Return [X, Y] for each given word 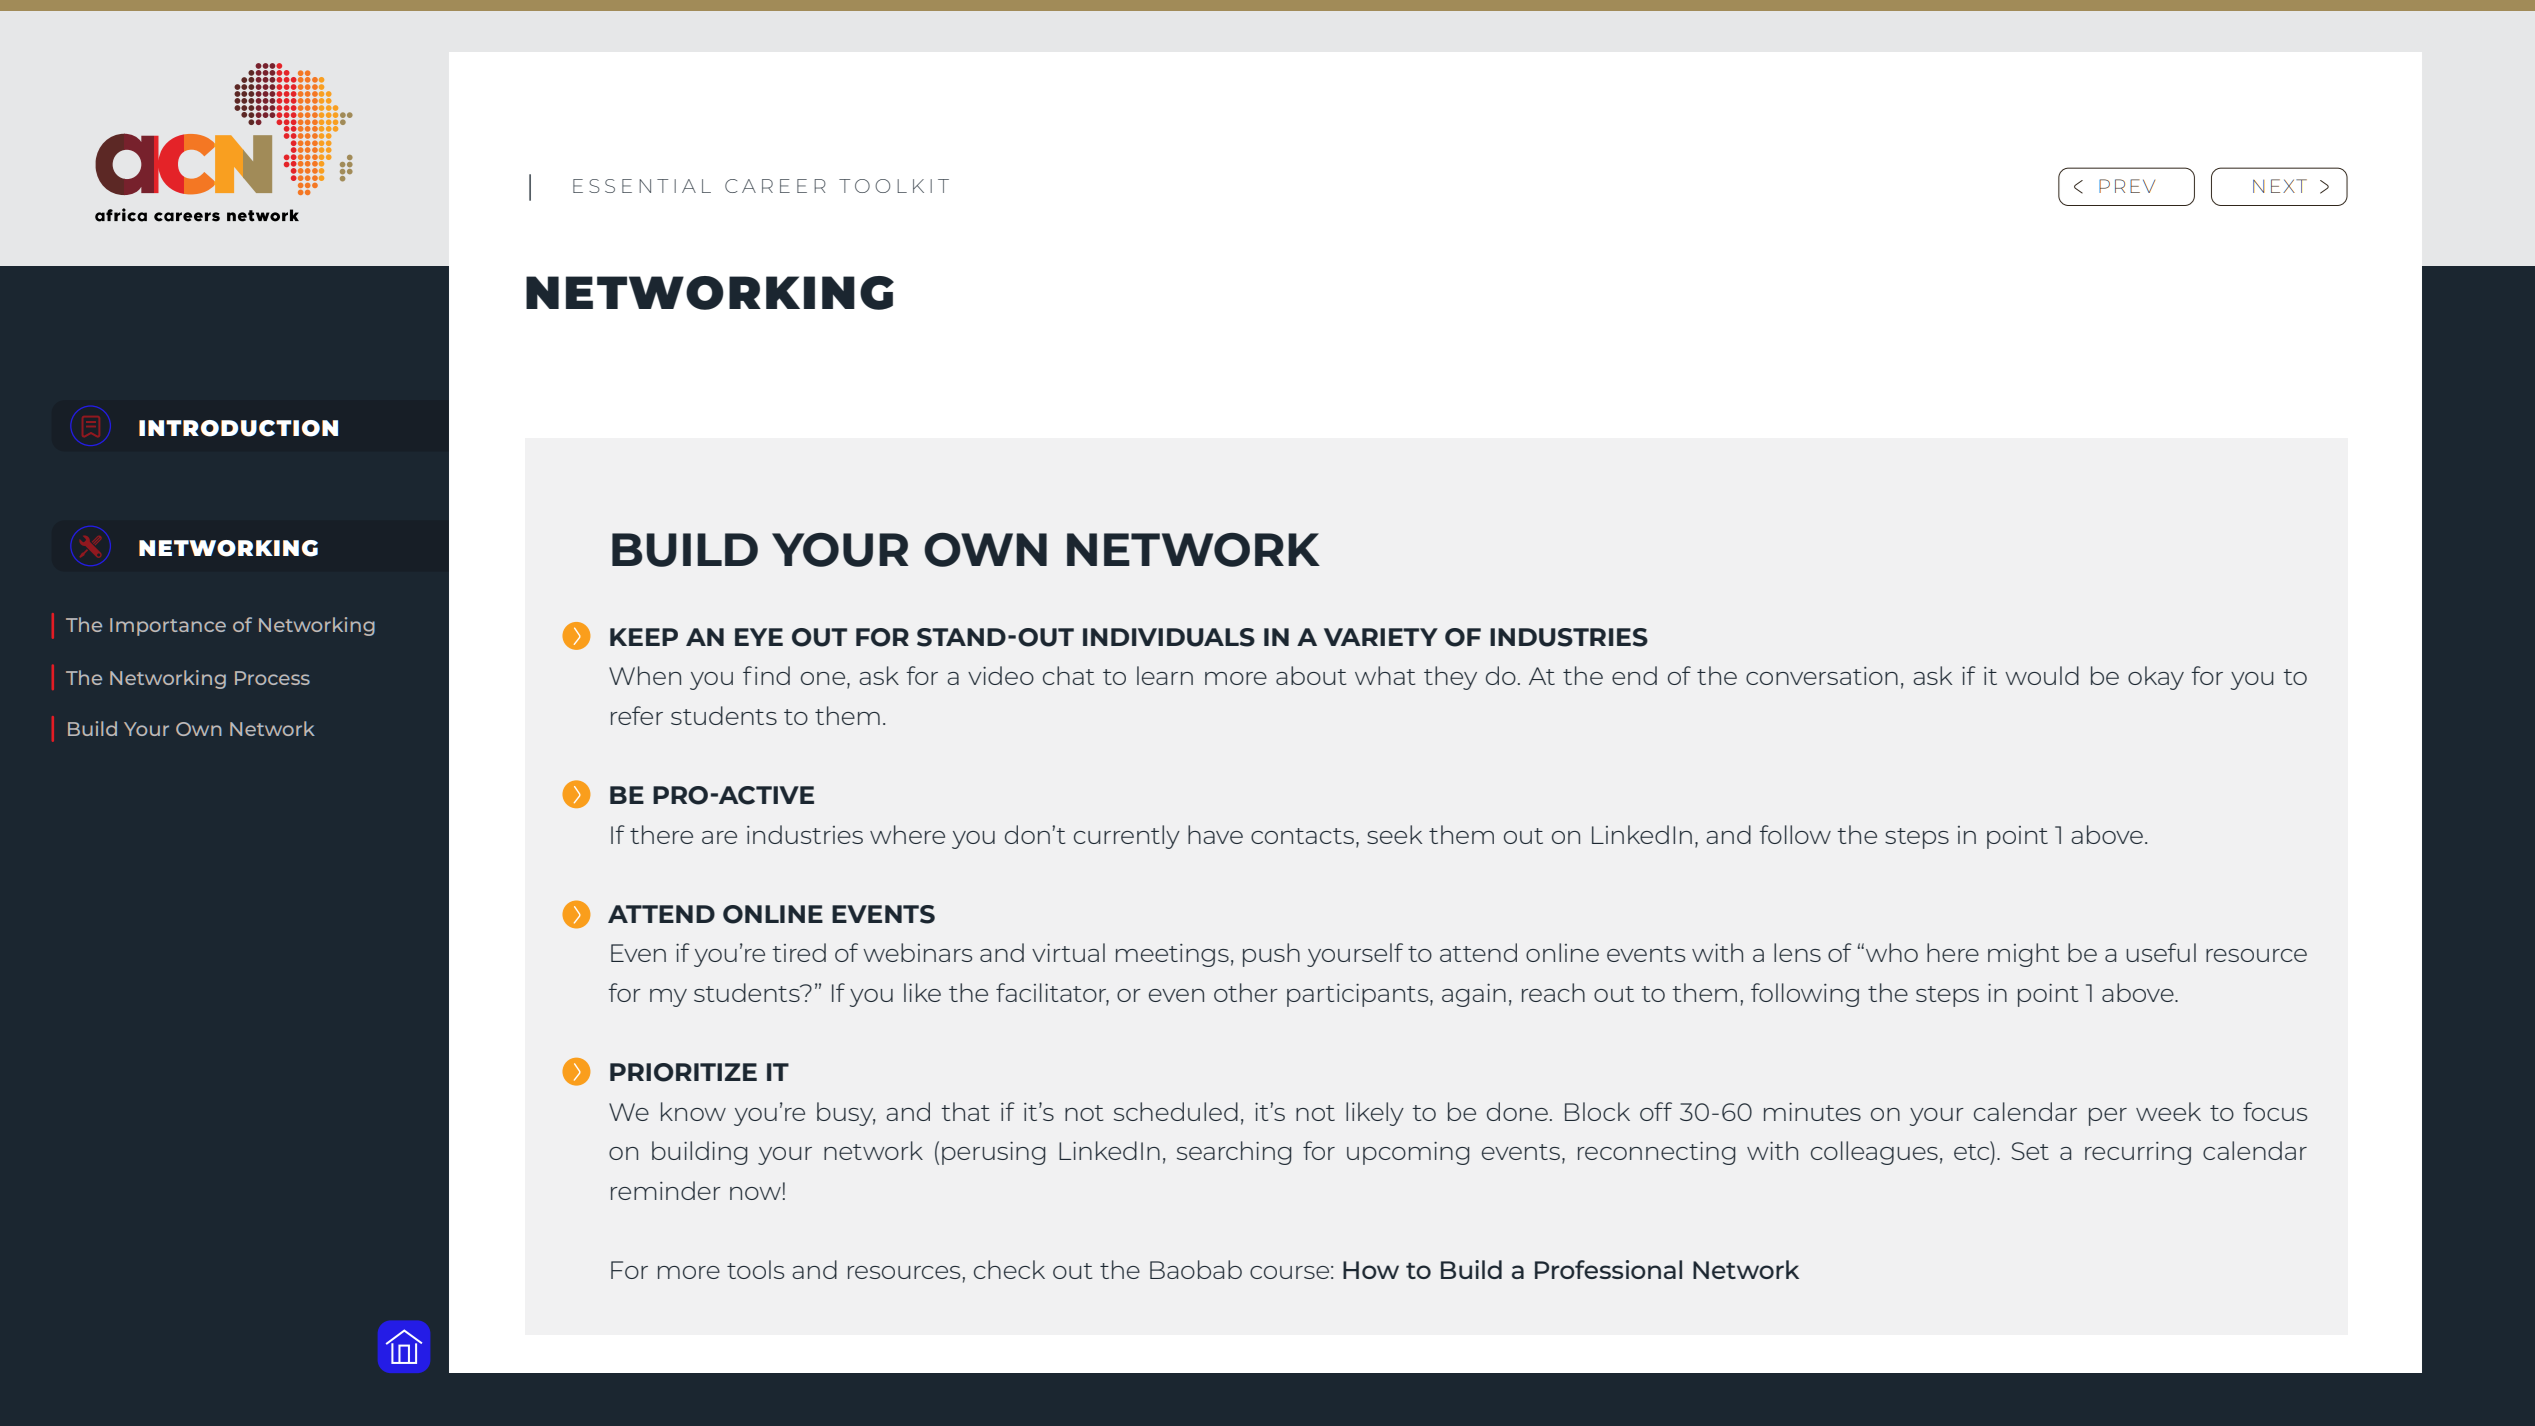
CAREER [775, 186]
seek [1394, 834]
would [2042, 675]
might [2023, 955]
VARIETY [1381, 637]
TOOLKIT [894, 186]
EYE [759, 637]
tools [755, 1269]
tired [799, 952]
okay [2156, 678]
